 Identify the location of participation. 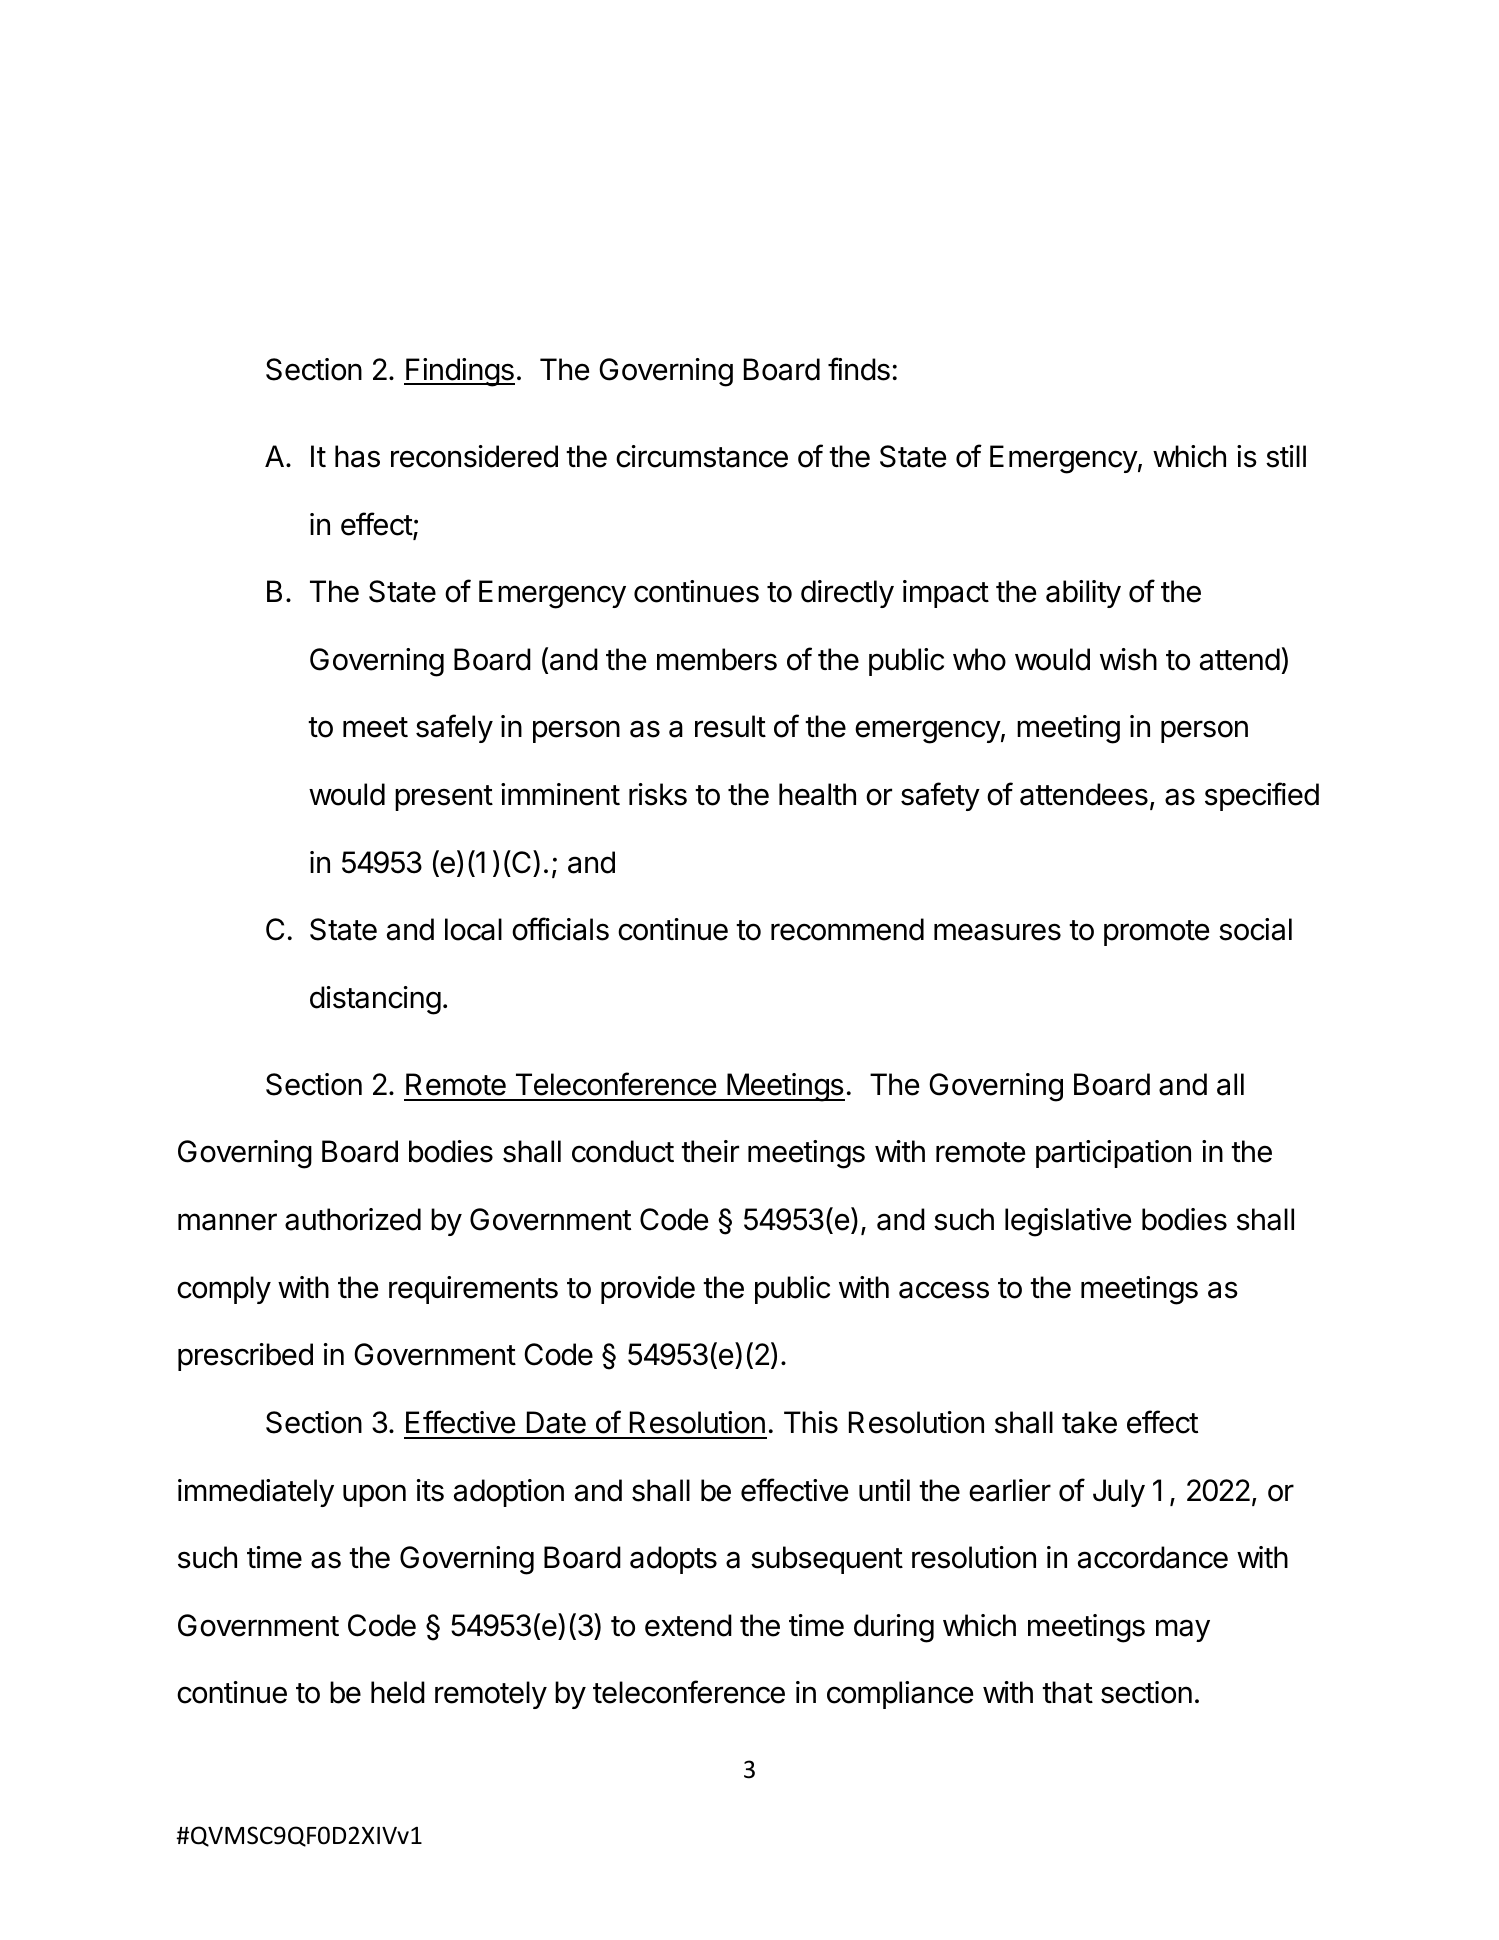
(1113, 1154).
